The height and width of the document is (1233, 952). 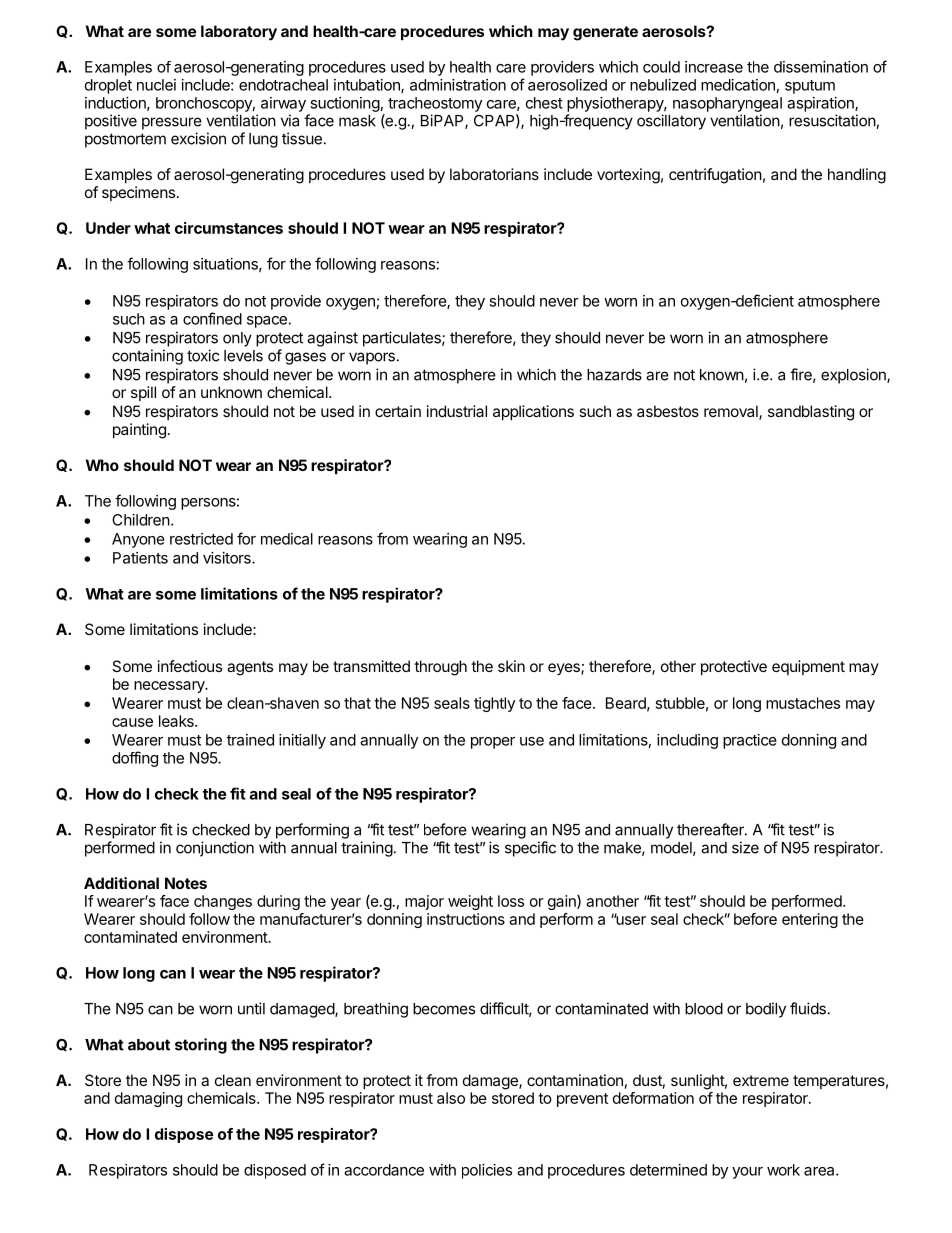 What do you see at coordinates (186, 883) in the document?
I see `Notes` at bounding box center [186, 883].
